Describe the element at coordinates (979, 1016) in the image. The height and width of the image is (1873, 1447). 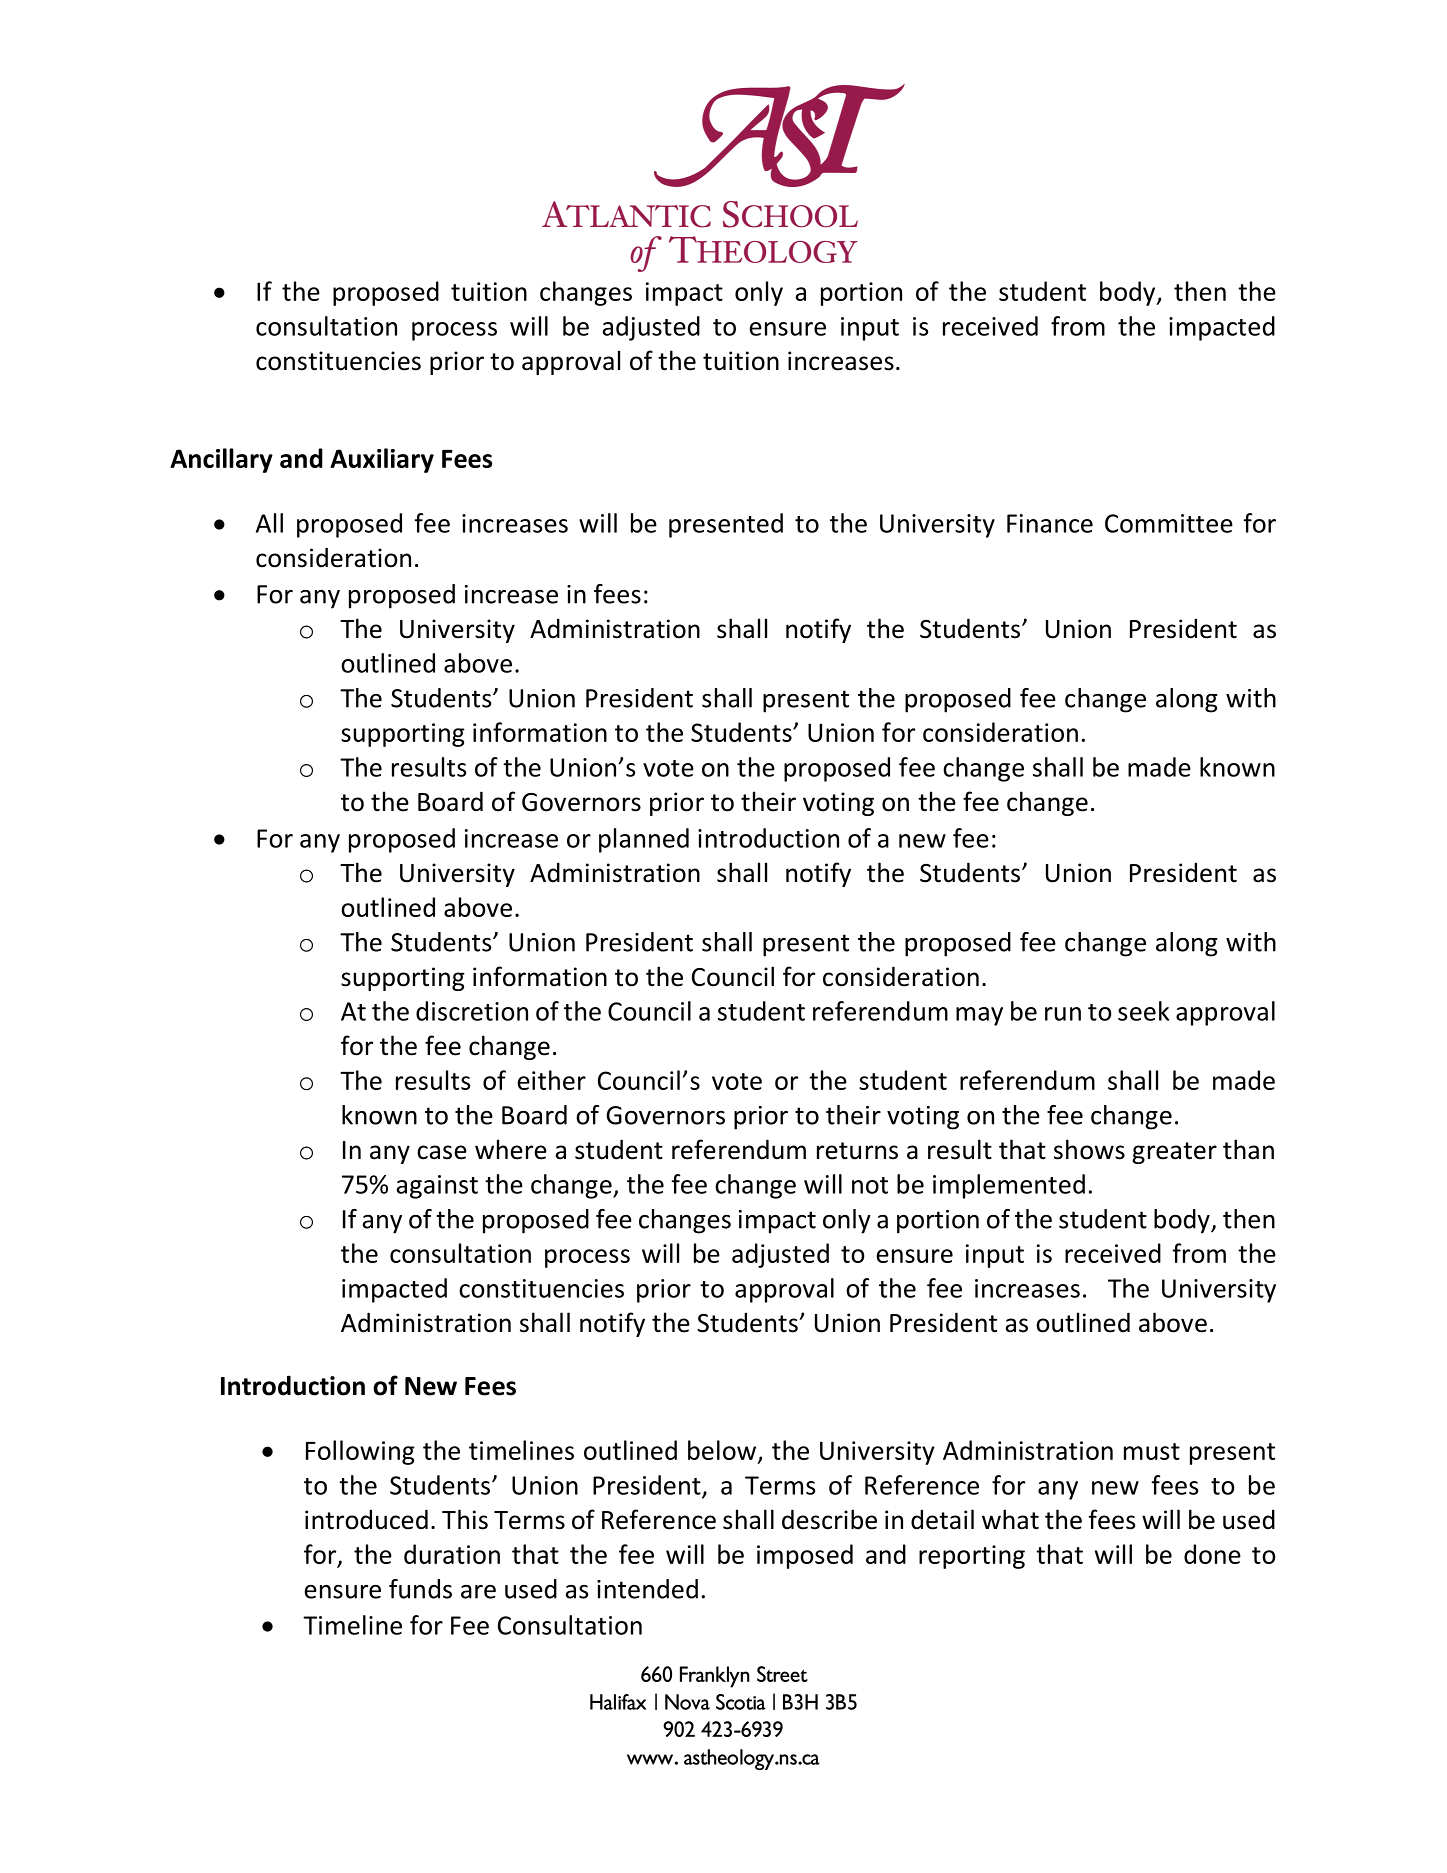
I see `may` at that location.
